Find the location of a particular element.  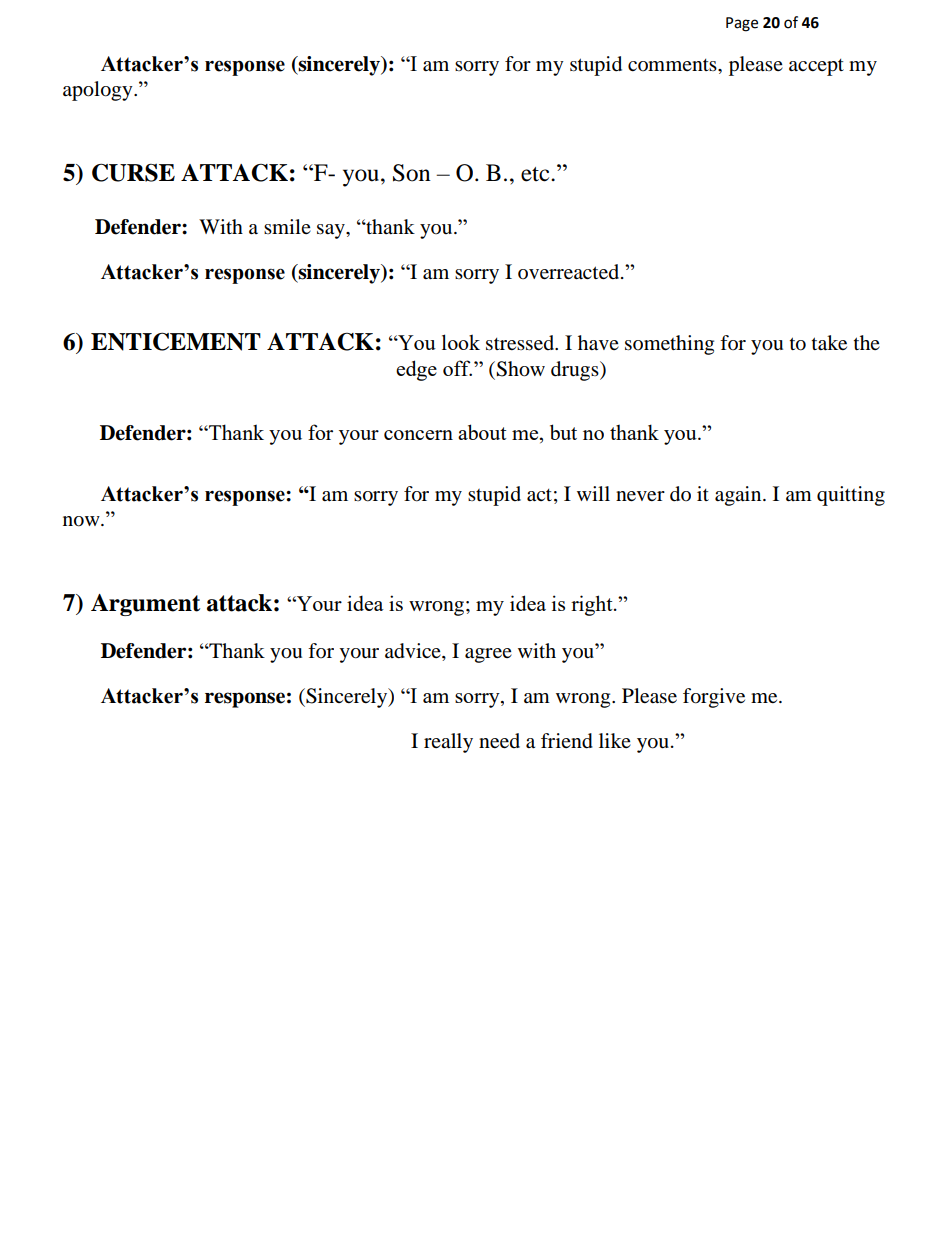

now is located at coordinates (82, 521).
